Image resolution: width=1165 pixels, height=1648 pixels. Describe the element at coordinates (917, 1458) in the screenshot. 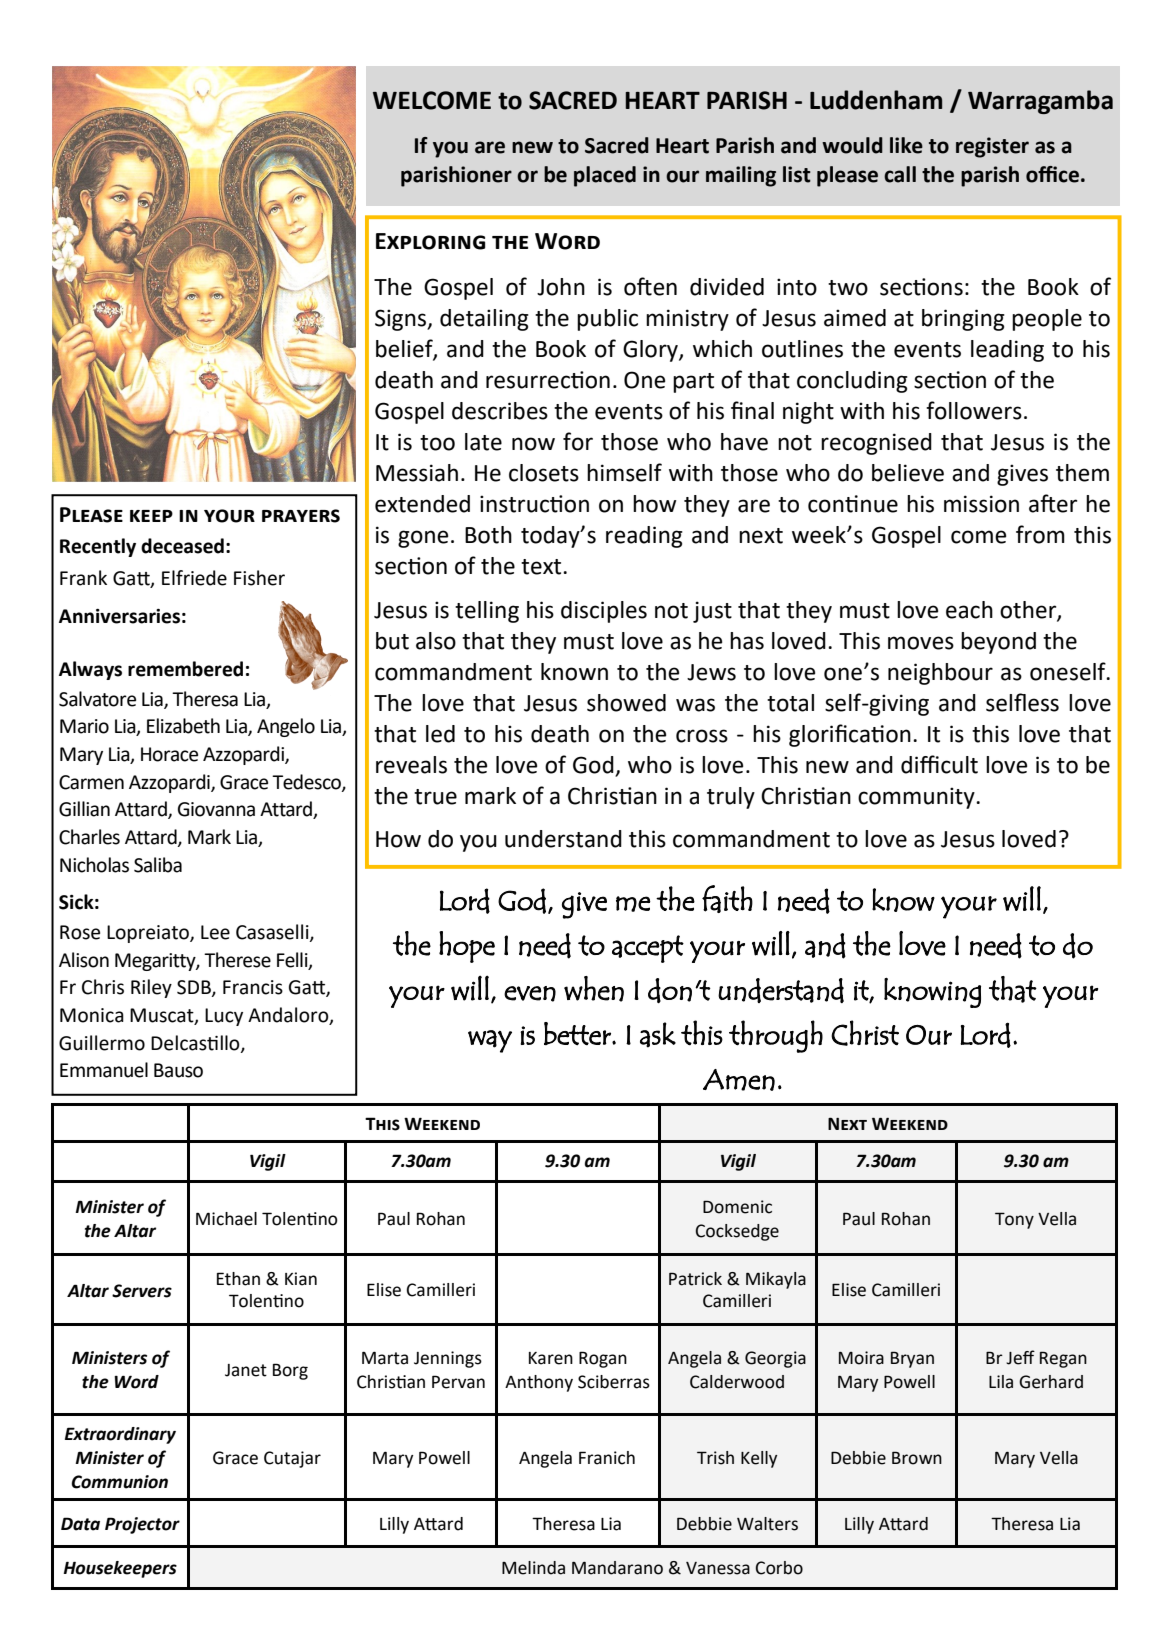

I see `Brown` at that location.
